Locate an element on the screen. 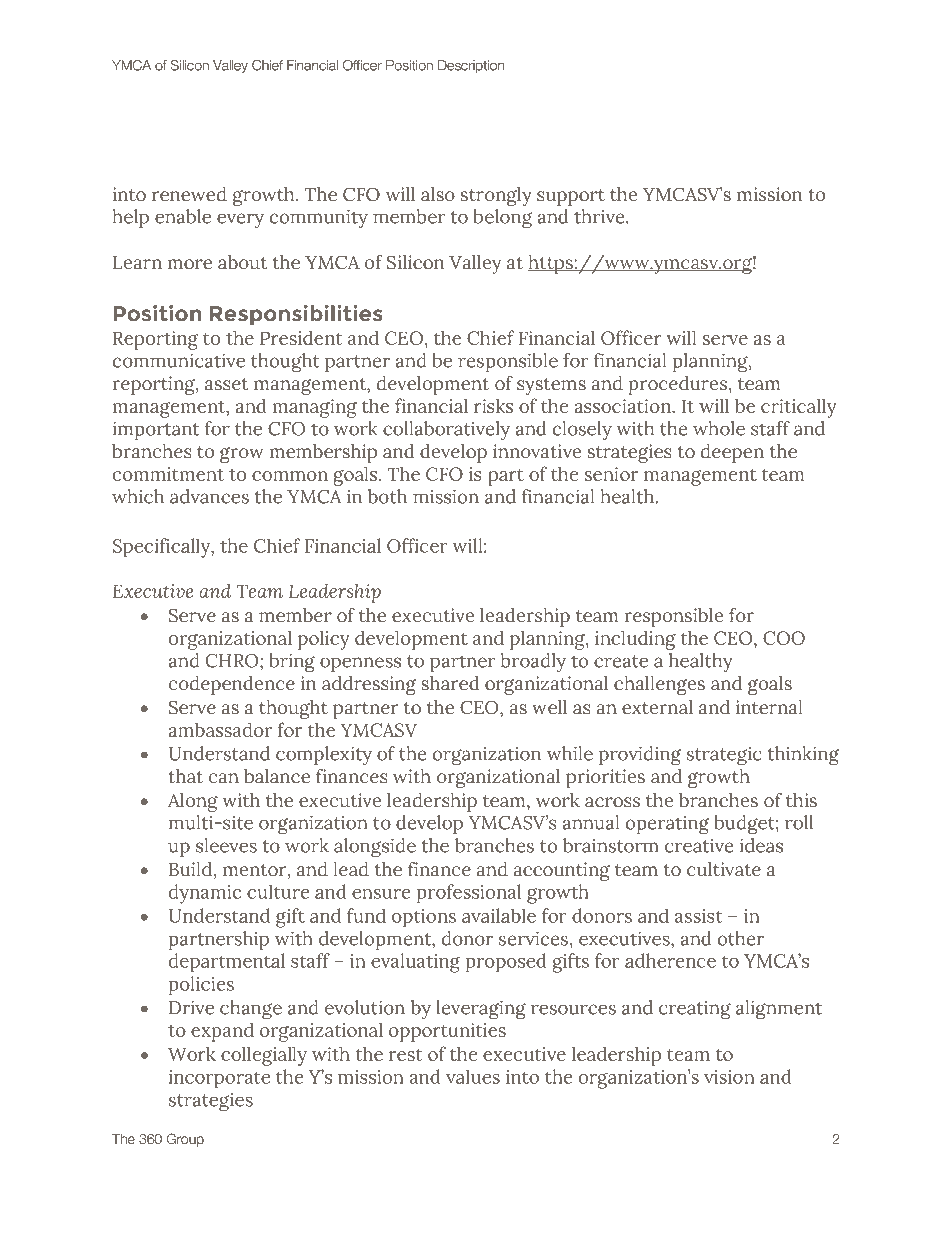  procedures is located at coordinates (679, 385).
